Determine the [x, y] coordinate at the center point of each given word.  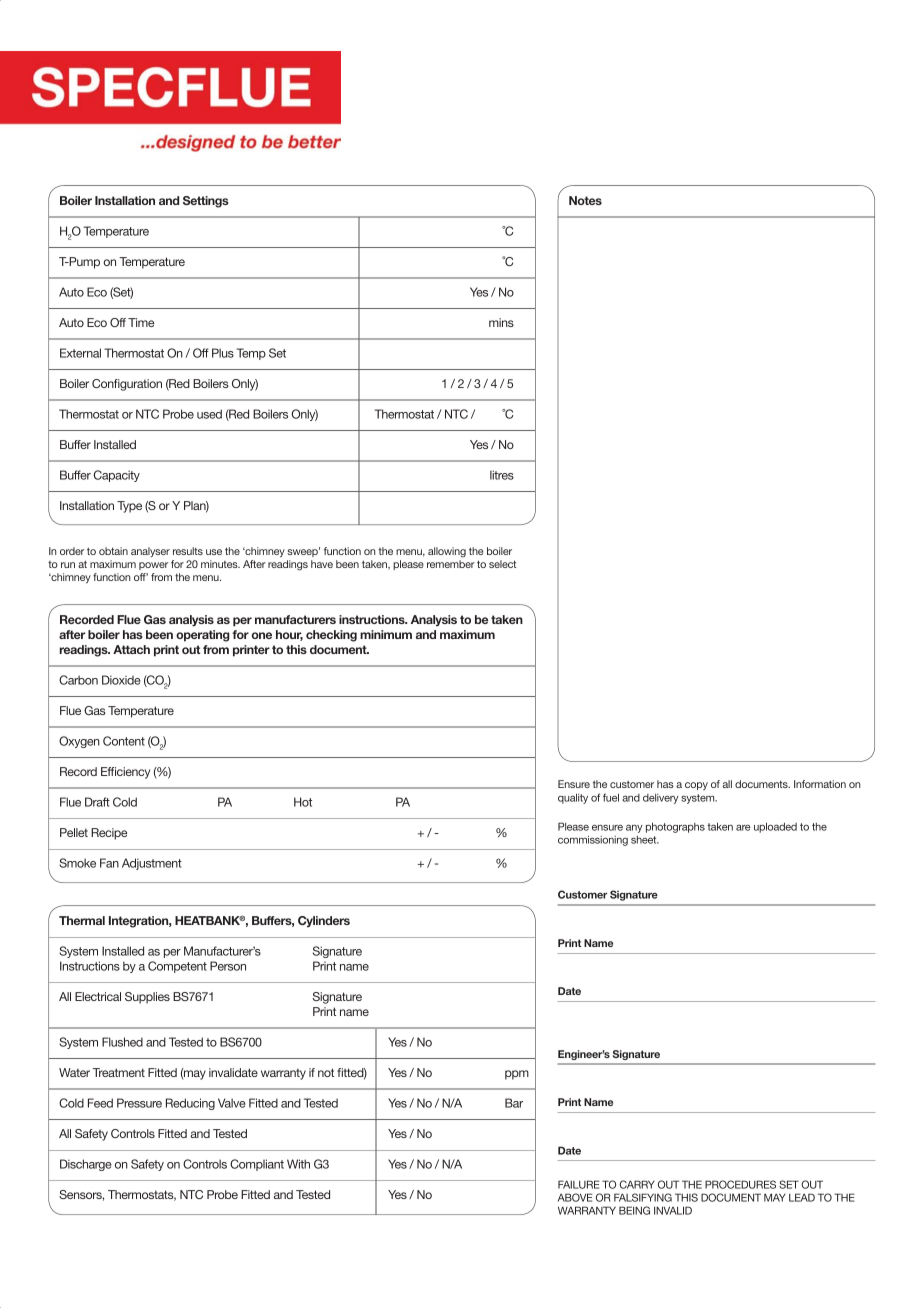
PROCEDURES [740, 1184]
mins [501, 322]
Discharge [86, 1165]
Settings [205, 202]
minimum [386, 634]
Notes [585, 200]
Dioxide [121, 680]
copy [696, 786]
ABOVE [575, 1197]
